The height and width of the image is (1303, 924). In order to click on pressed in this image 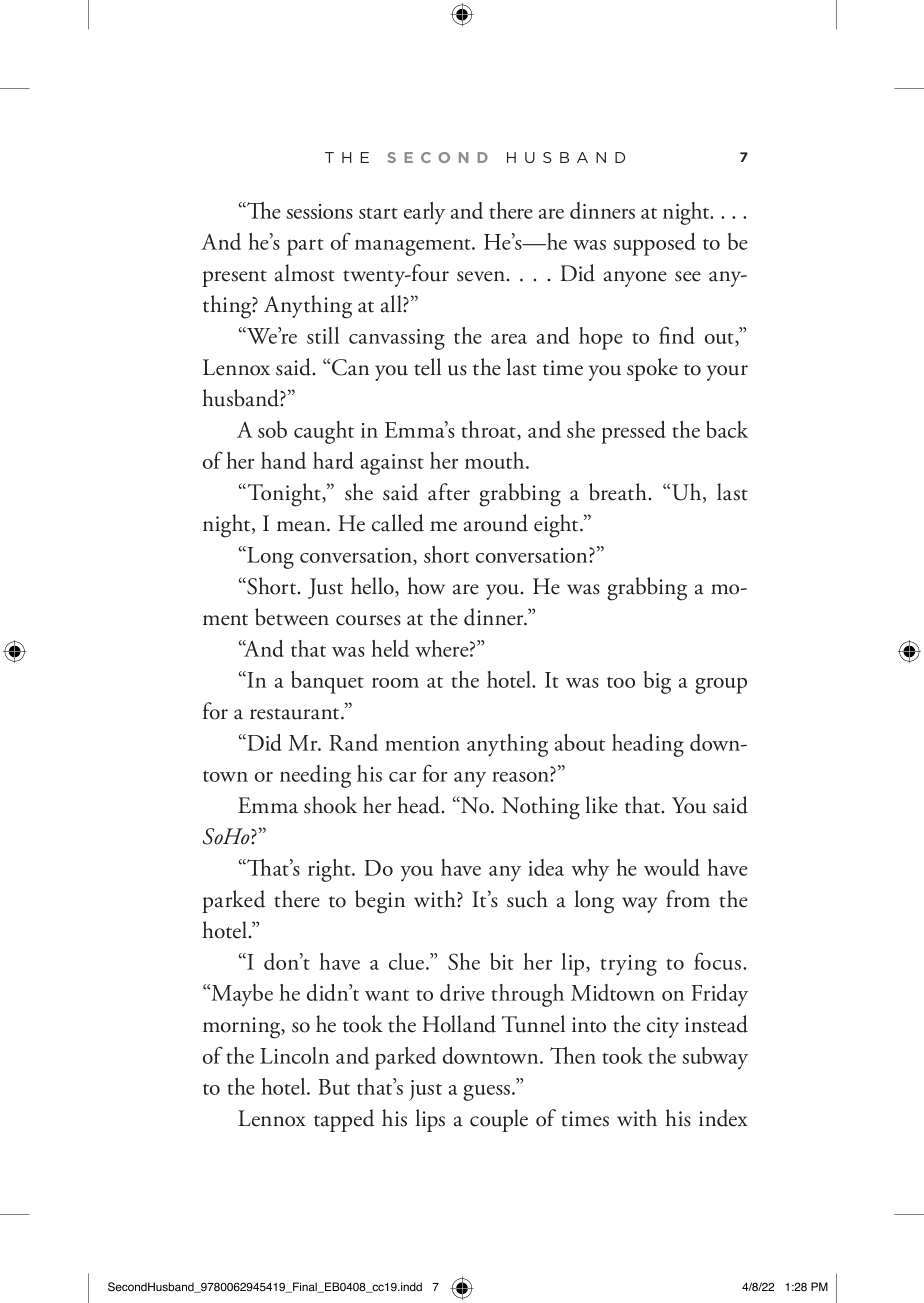, I will do `click(633, 432)`.
